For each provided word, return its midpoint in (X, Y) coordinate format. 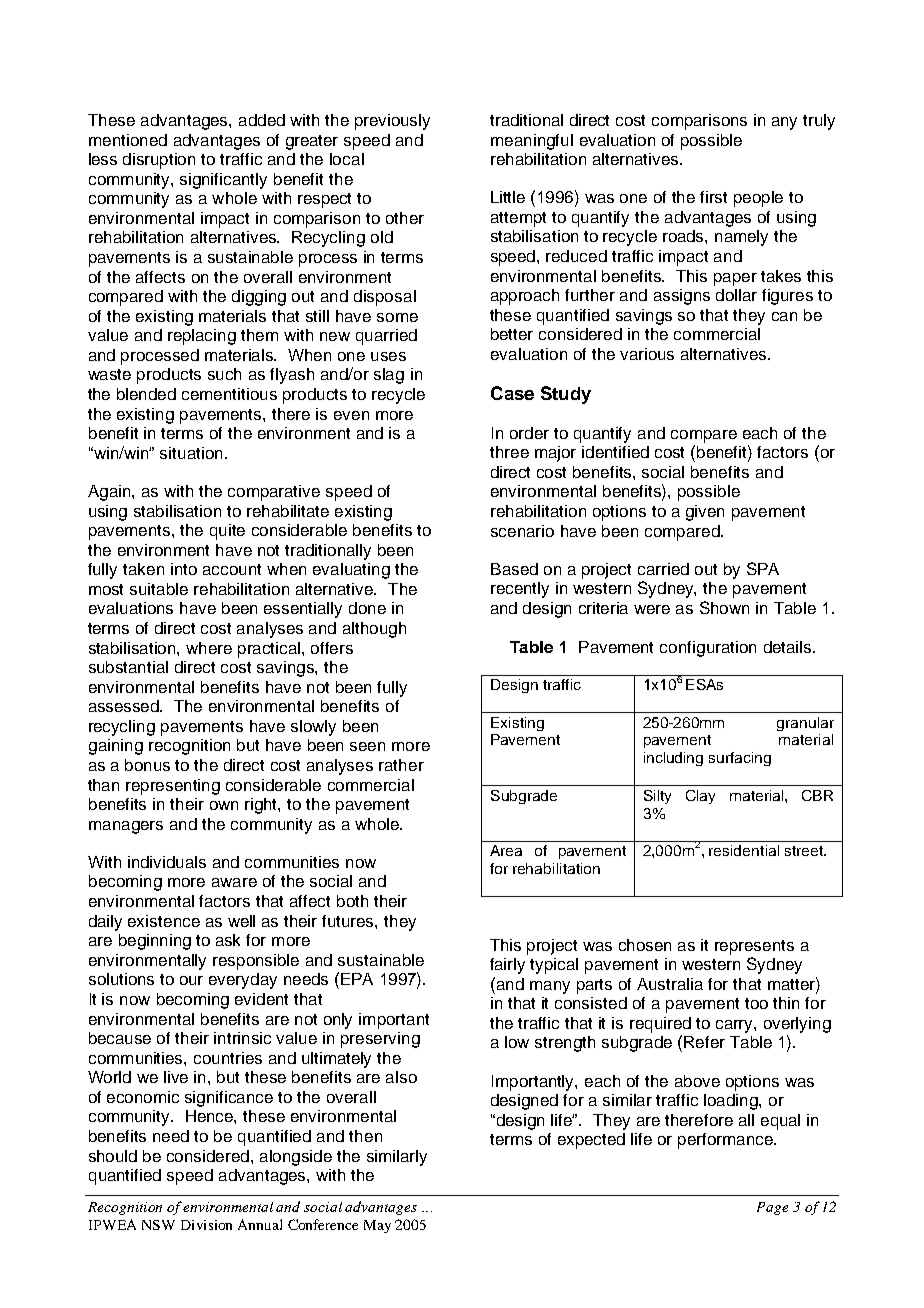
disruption (159, 161)
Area (506, 850)
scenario (522, 531)
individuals (167, 862)
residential (744, 850)
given (705, 513)
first (713, 197)
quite (227, 532)
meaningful (532, 142)
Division (206, 1225)
